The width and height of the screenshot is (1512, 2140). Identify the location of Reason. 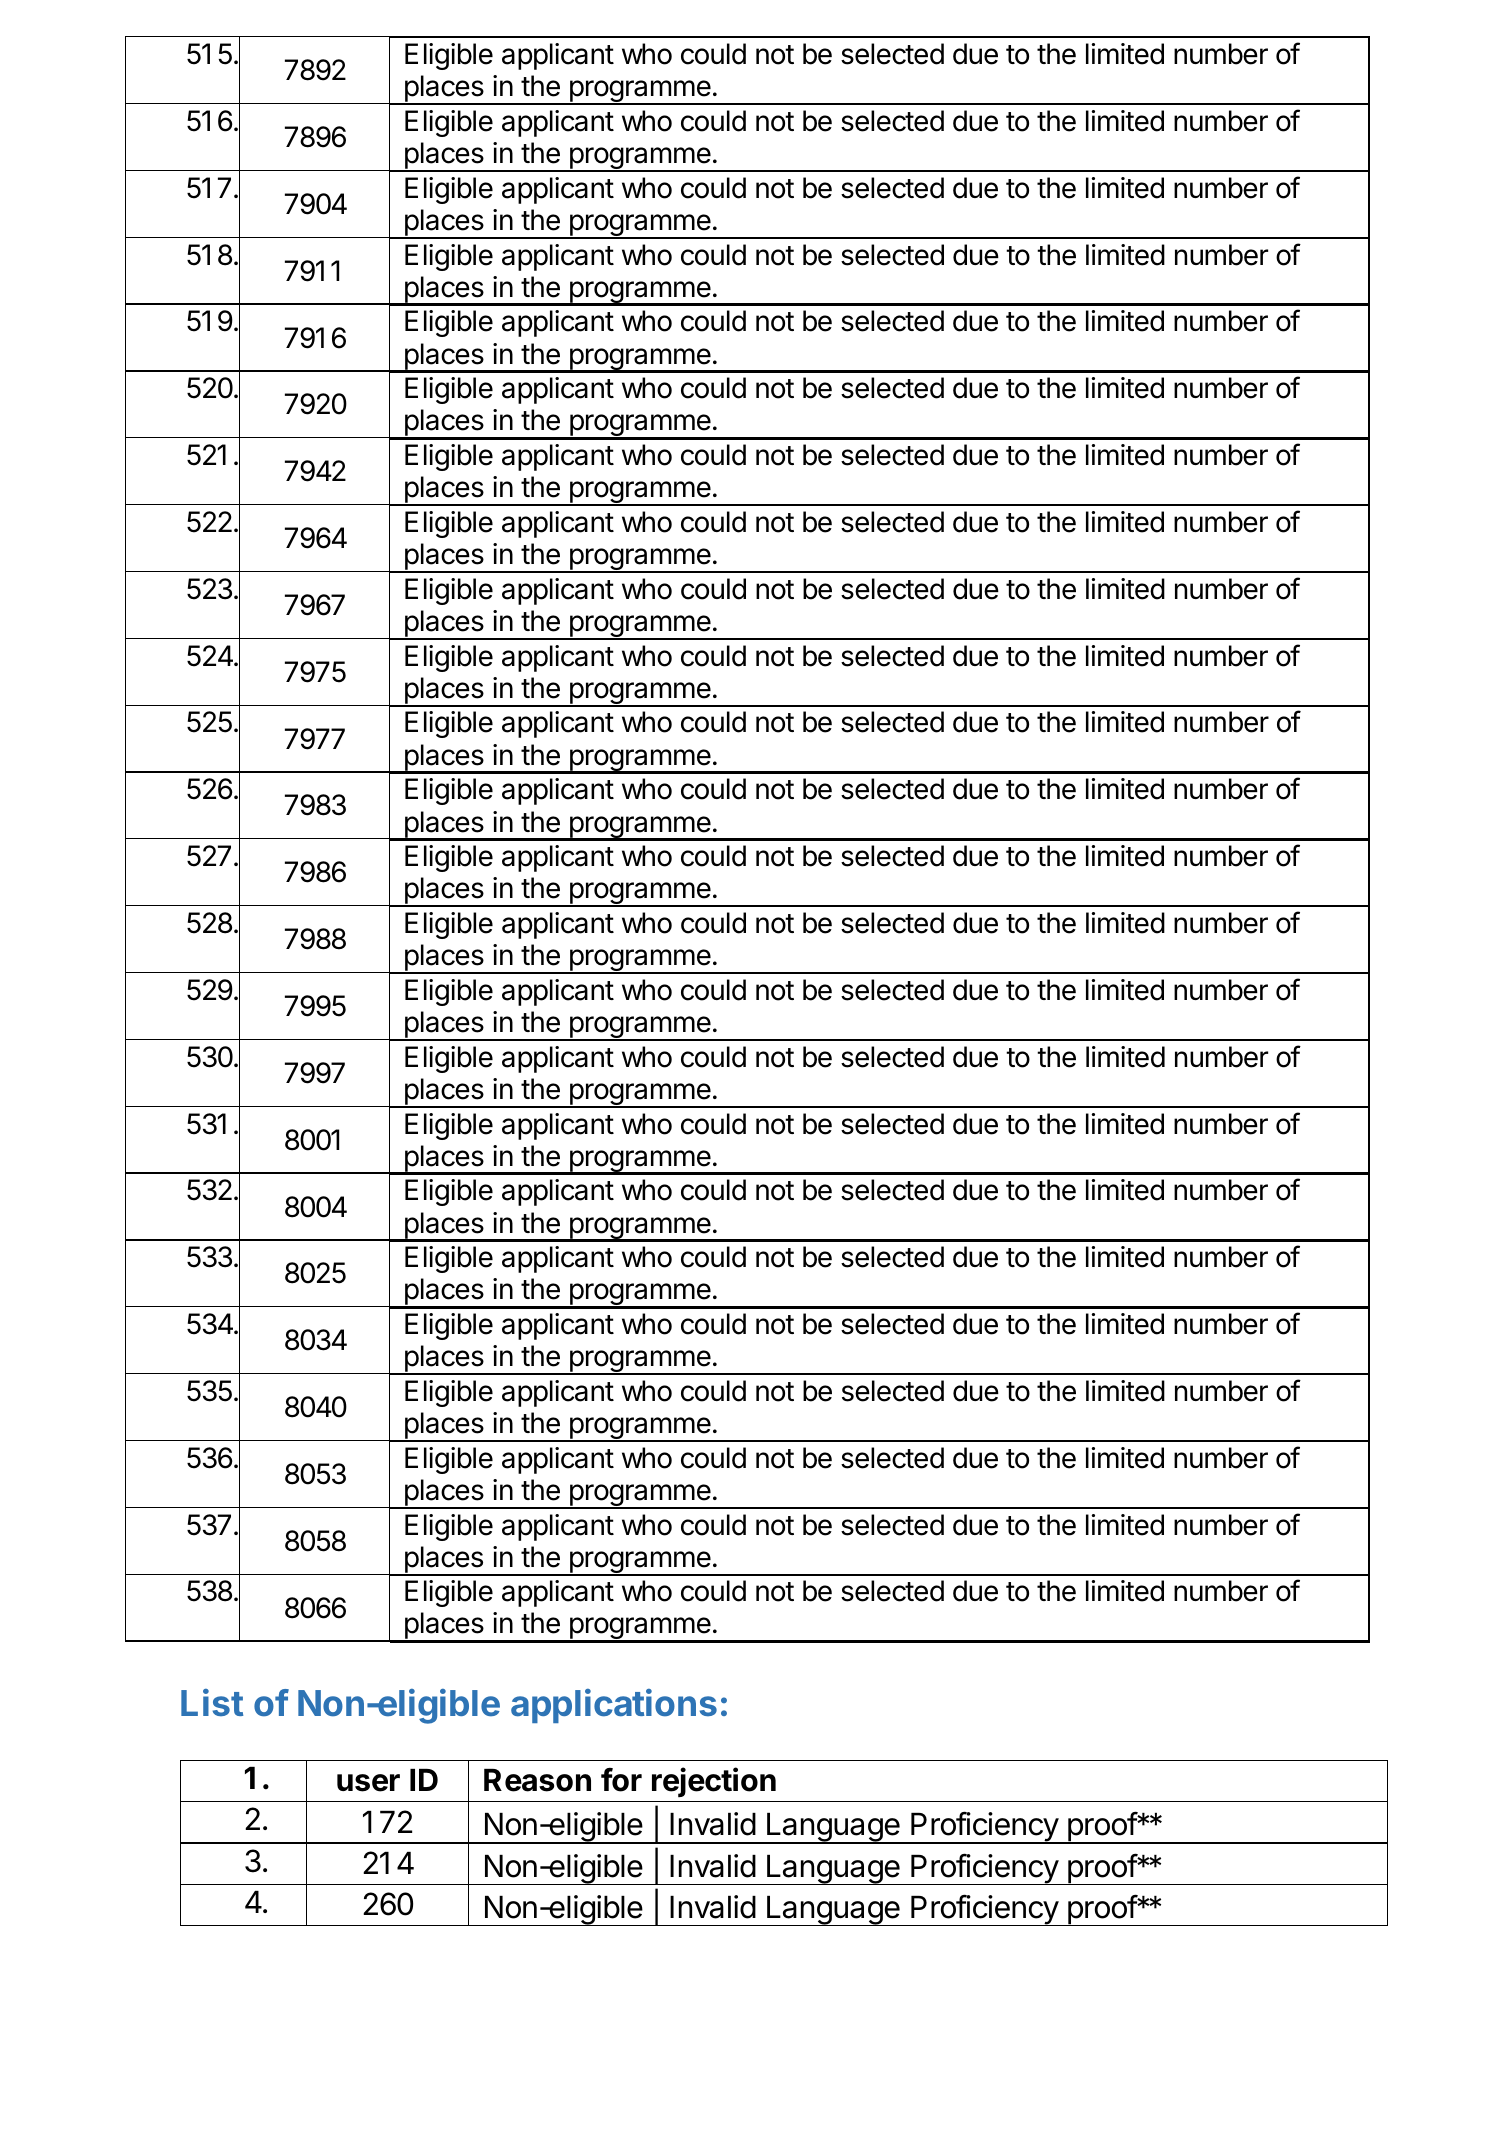
(537, 1780).
